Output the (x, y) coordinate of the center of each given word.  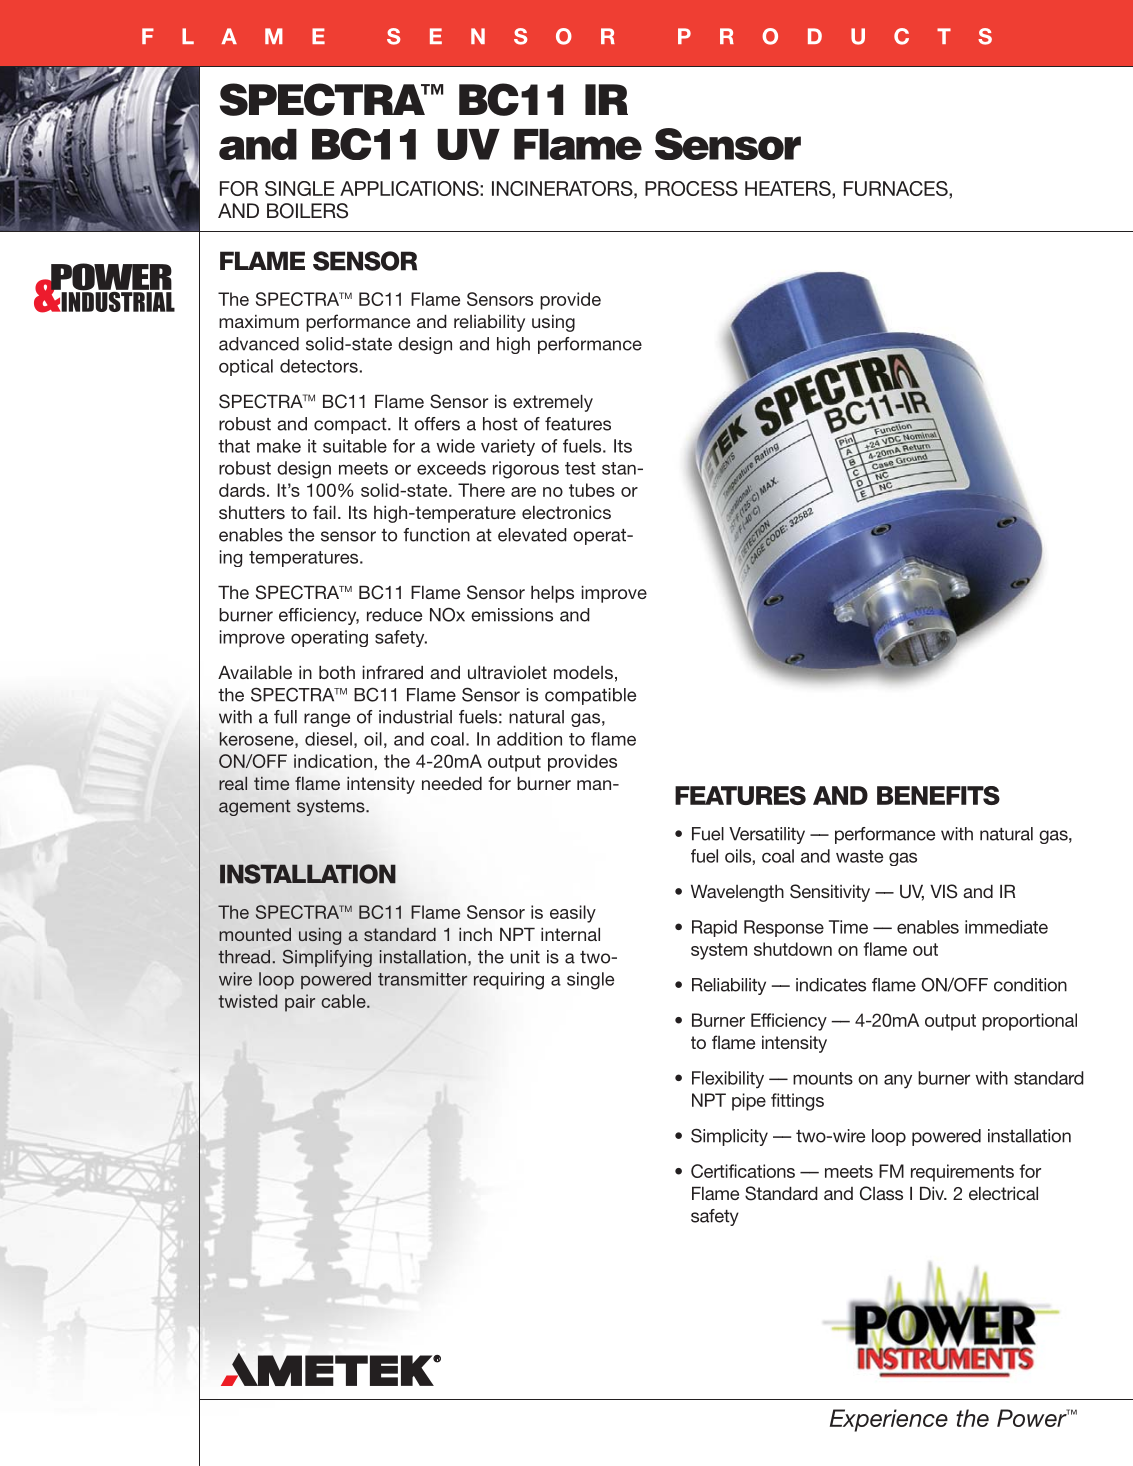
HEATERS (789, 188)
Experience (889, 1420)
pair (300, 1003)
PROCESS (691, 188)
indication (333, 761)
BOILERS (307, 211)
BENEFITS (938, 795)
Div (933, 1193)
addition (529, 739)
